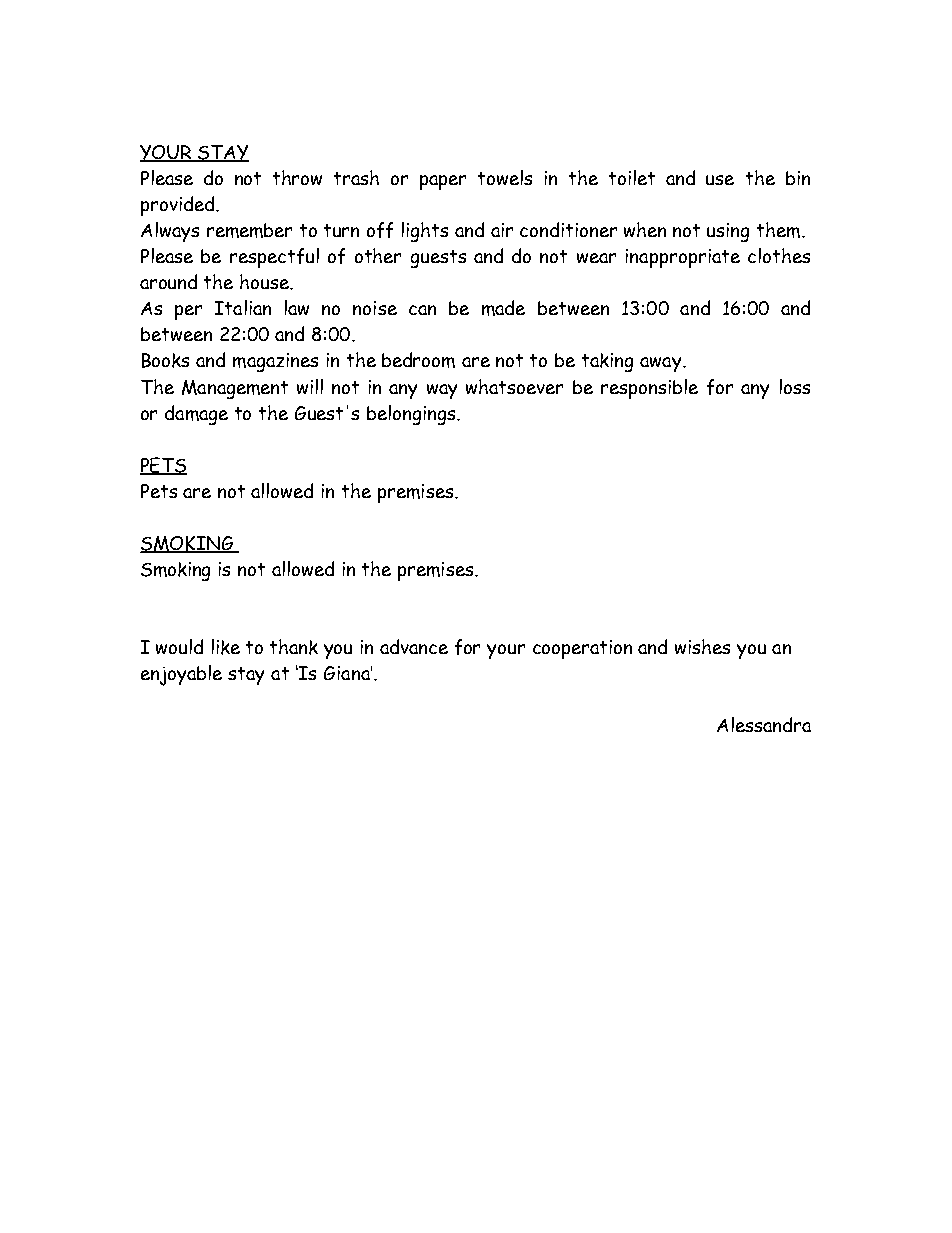 This screenshot has width=952, height=1233. I want to click on enjoyable, so click(181, 675).
